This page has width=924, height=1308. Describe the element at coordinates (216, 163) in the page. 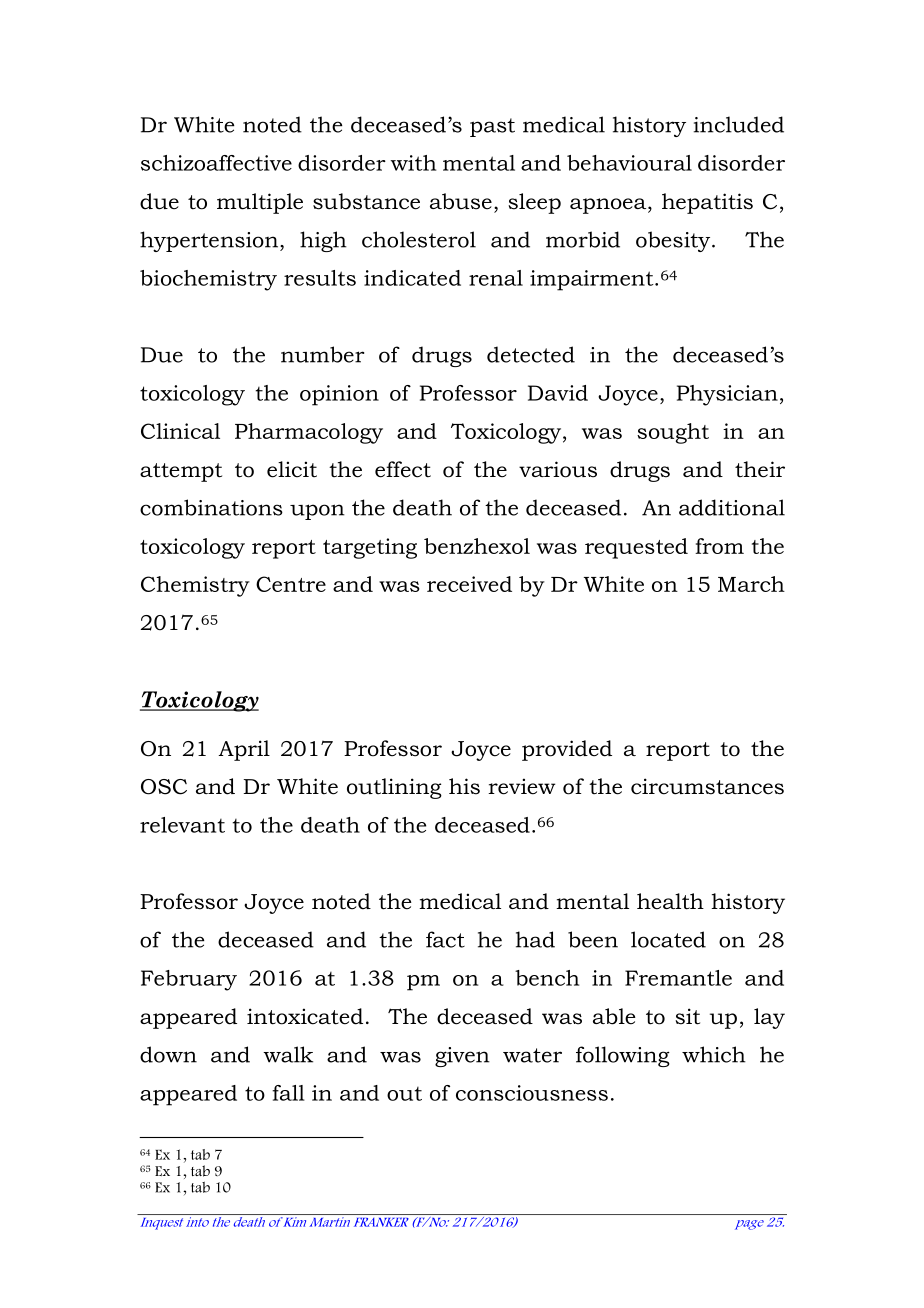

I see `schizoaffective` at that location.
